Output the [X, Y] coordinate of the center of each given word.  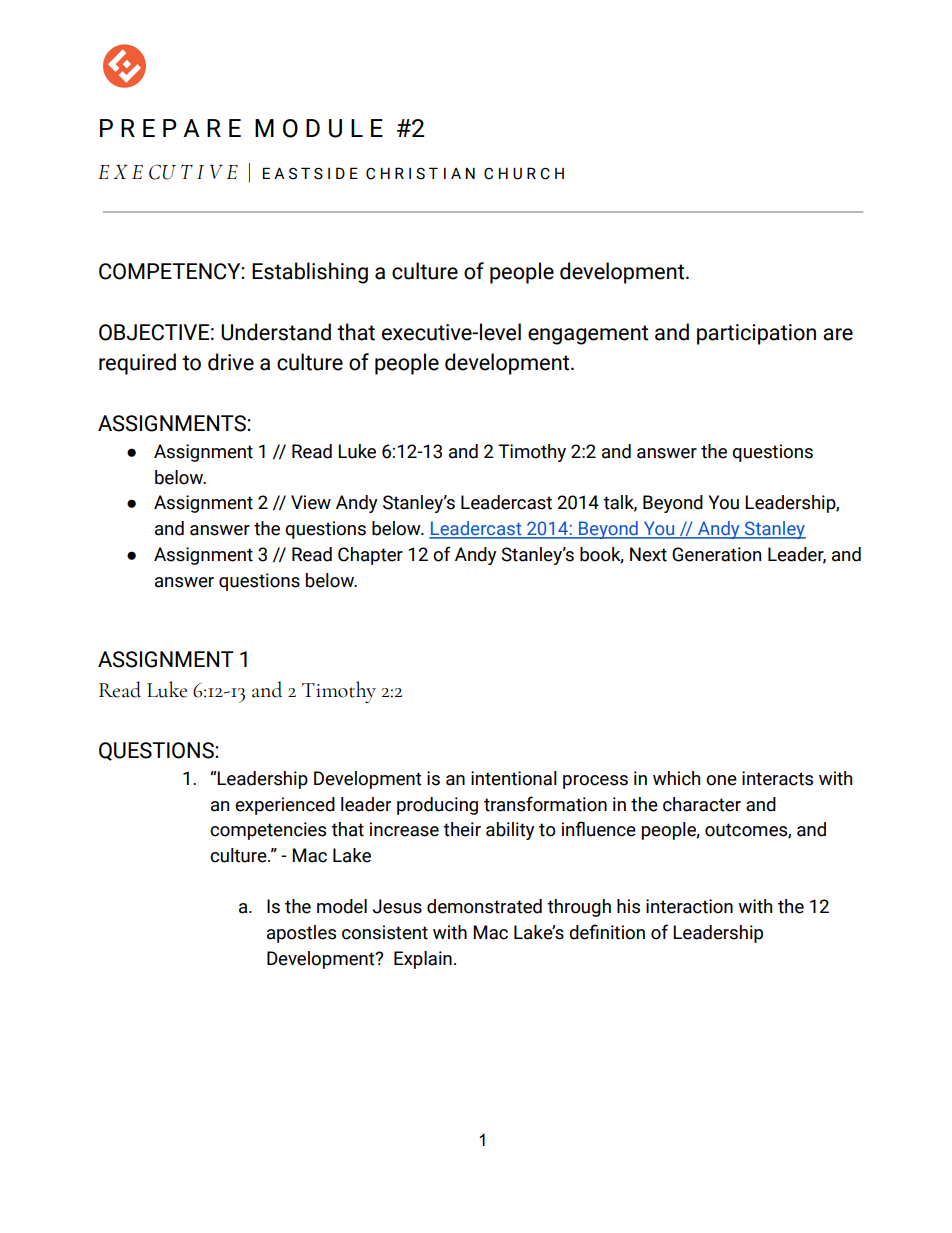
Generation [716, 554]
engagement [588, 335]
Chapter [370, 556]
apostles [301, 934]
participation [756, 334]
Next [648, 554]
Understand [276, 332]
